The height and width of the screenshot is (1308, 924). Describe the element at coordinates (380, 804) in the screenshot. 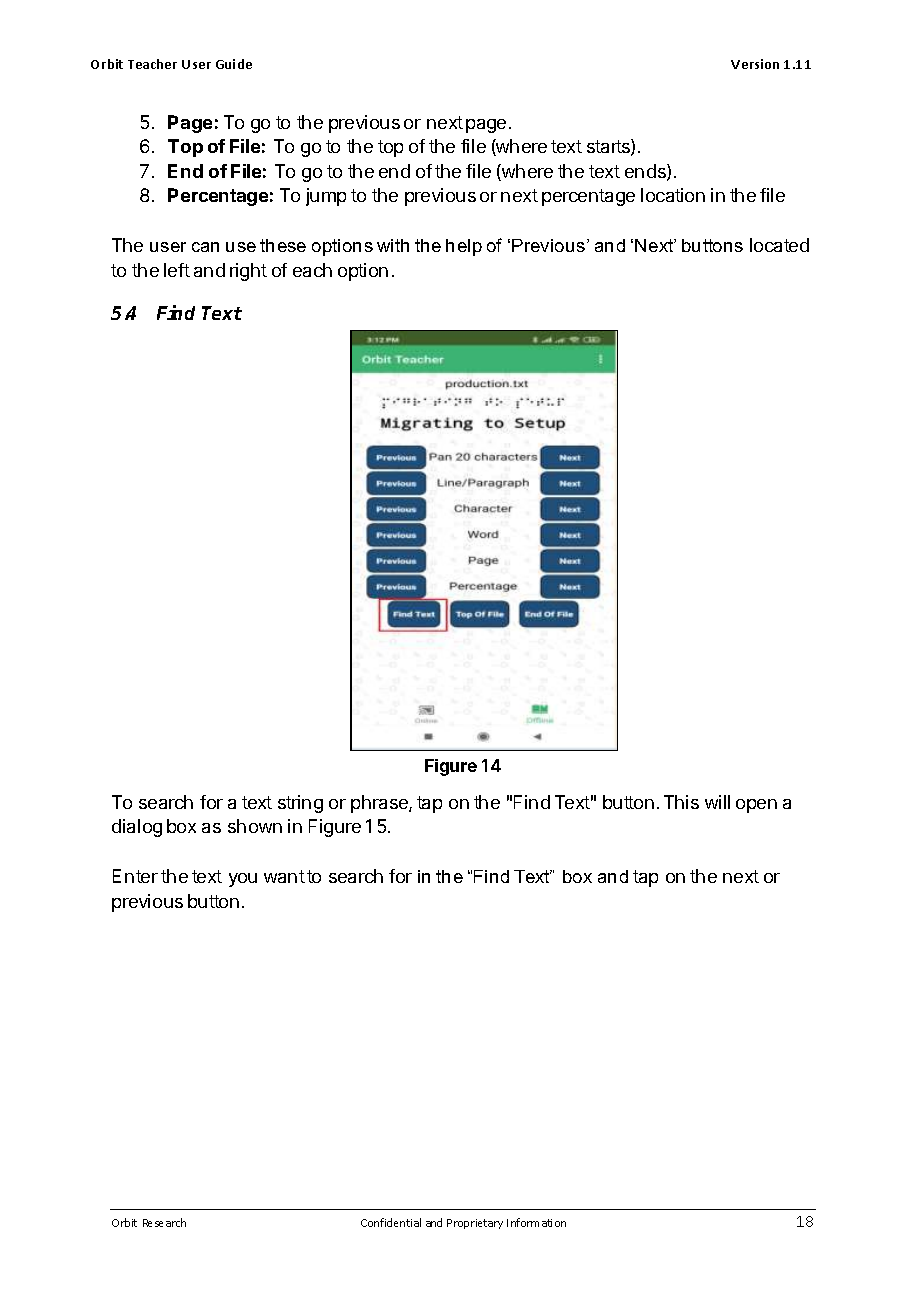

I see `phrase` at that location.
